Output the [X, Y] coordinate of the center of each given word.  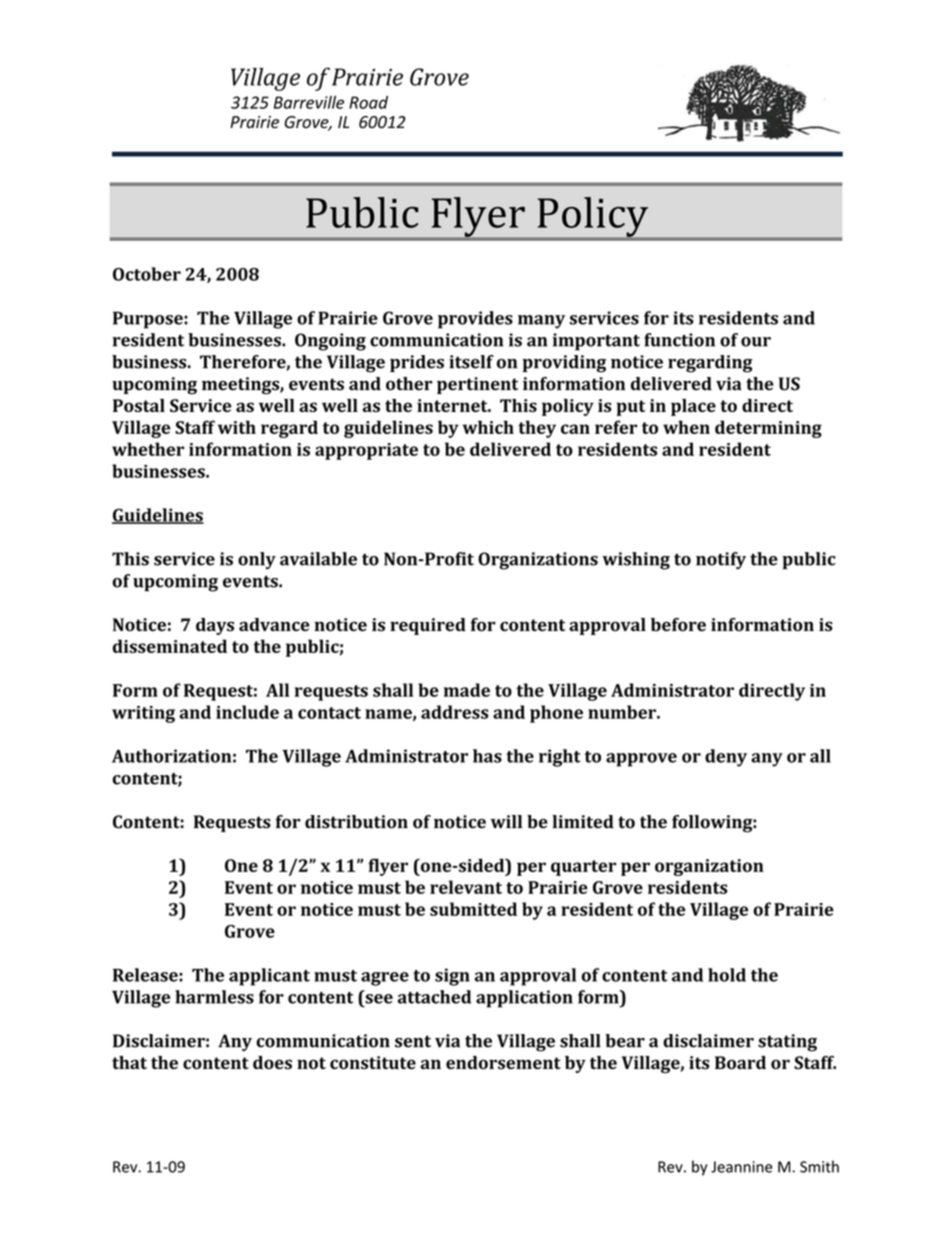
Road [368, 102]
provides [475, 320]
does [272, 1063]
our [756, 342]
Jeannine [742, 1167]
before [678, 625]
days [215, 626]
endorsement [503, 1063]
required [428, 626]
